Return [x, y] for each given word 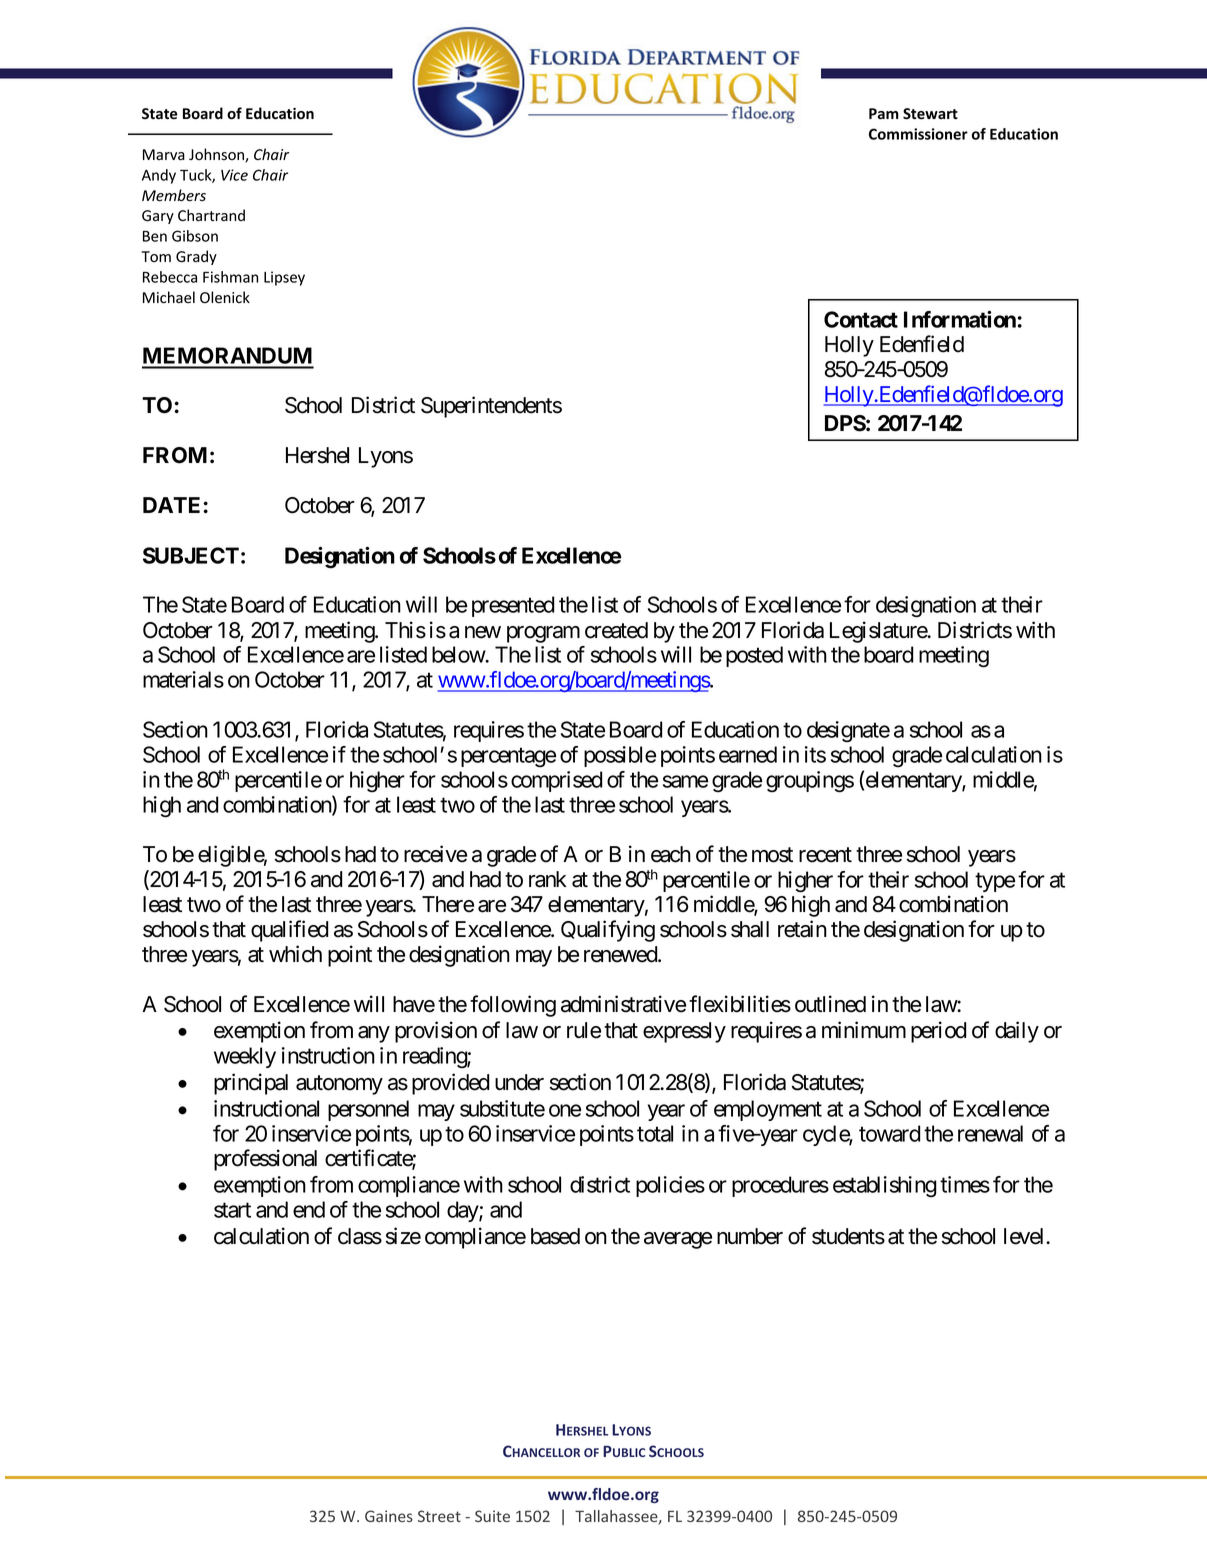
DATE [173, 505]
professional [265, 1160]
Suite [492, 1516]
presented [513, 606]
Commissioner [918, 134]
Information [960, 319]
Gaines [389, 1516]
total [655, 1133]
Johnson [217, 155]
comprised [556, 781]
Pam [884, 114]
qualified [289, 931]
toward [889, 1133]
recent [825, 855]
